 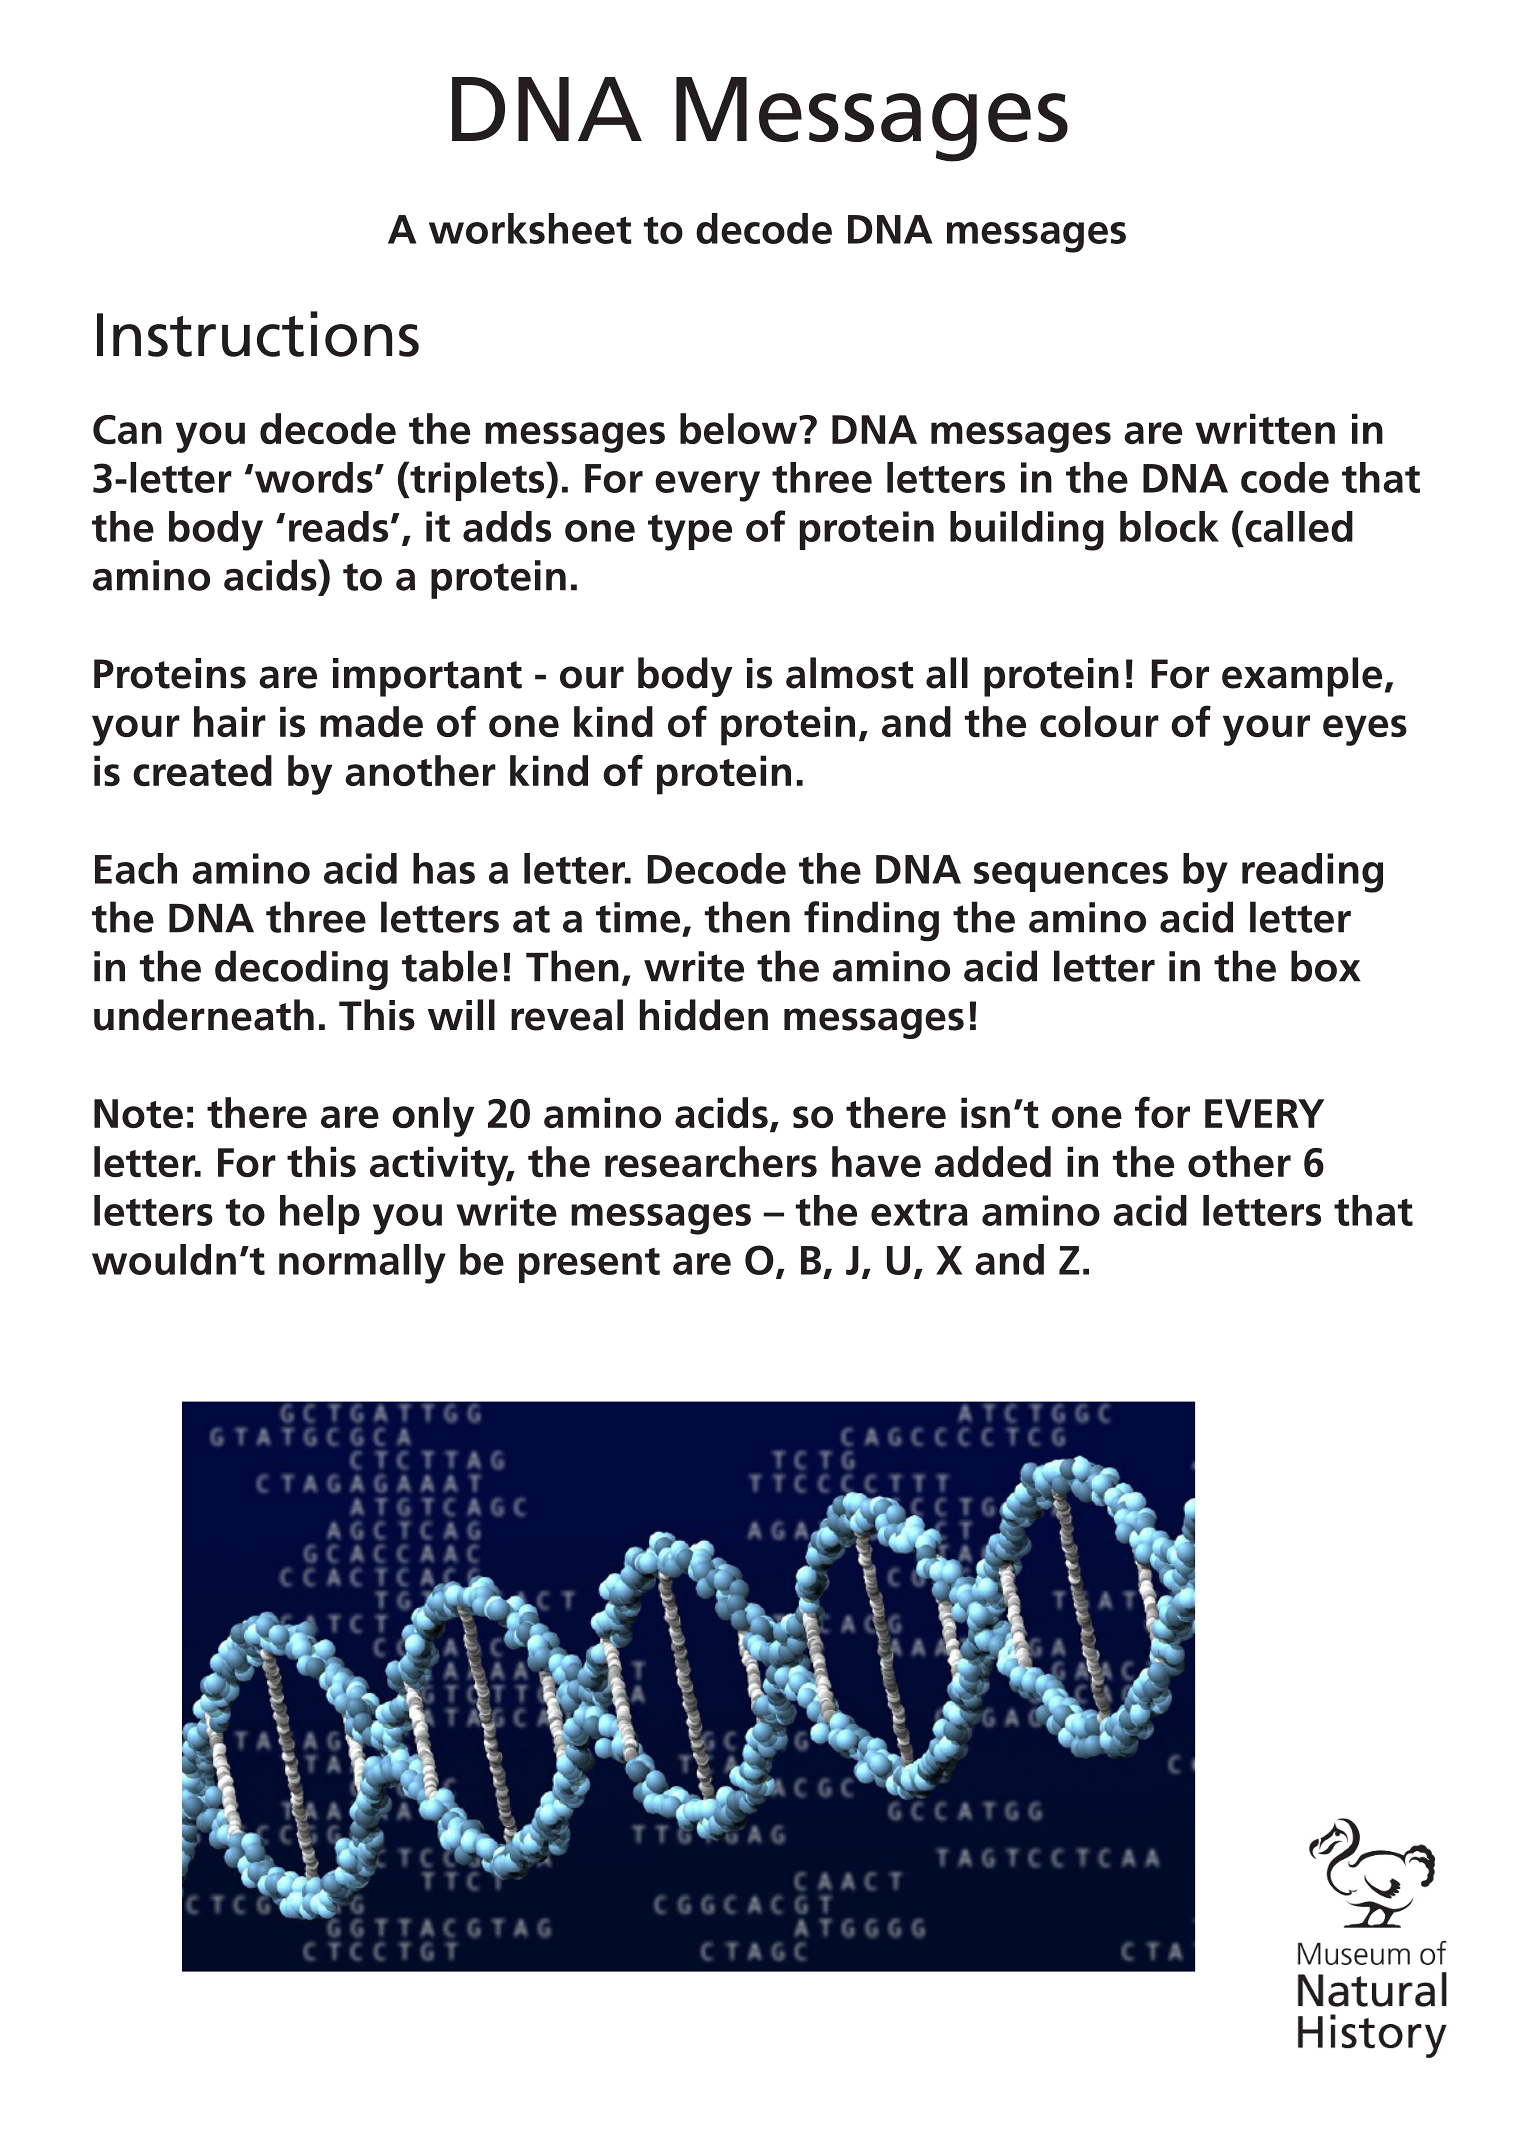 What do you see at coordinates (530, 228) in the screenshot?
I see `worksheet` at bounding box center [530, 228].
